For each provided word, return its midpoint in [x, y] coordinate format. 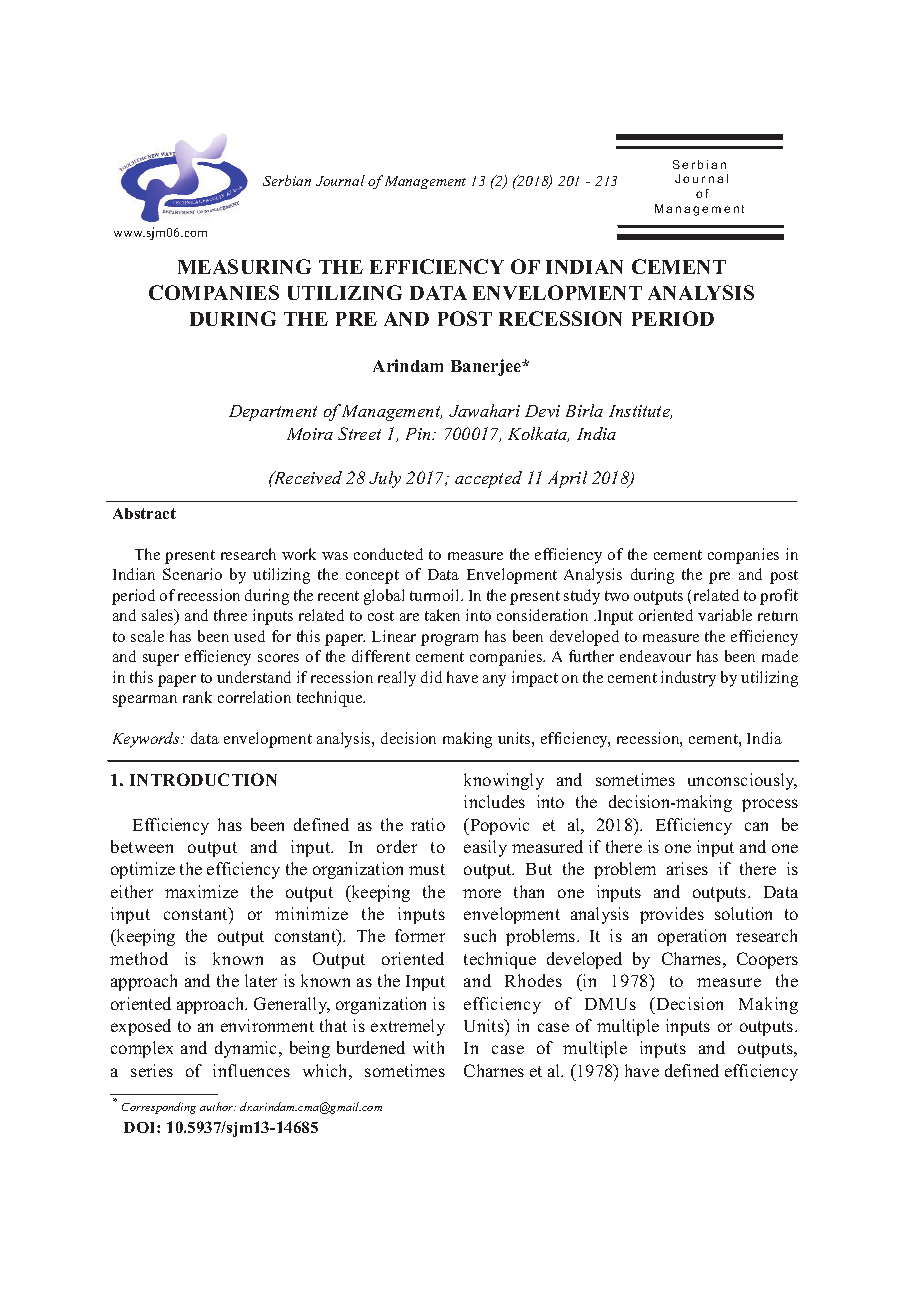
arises [687, 868]
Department [273, 413]
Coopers [767, 960]
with [428, 1047]
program [449, 640]
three [230, 615]
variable [725, 615]
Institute [640, 412]
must [427, 869]
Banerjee [487, 367]
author [218, 1106]
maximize [201, 891]
